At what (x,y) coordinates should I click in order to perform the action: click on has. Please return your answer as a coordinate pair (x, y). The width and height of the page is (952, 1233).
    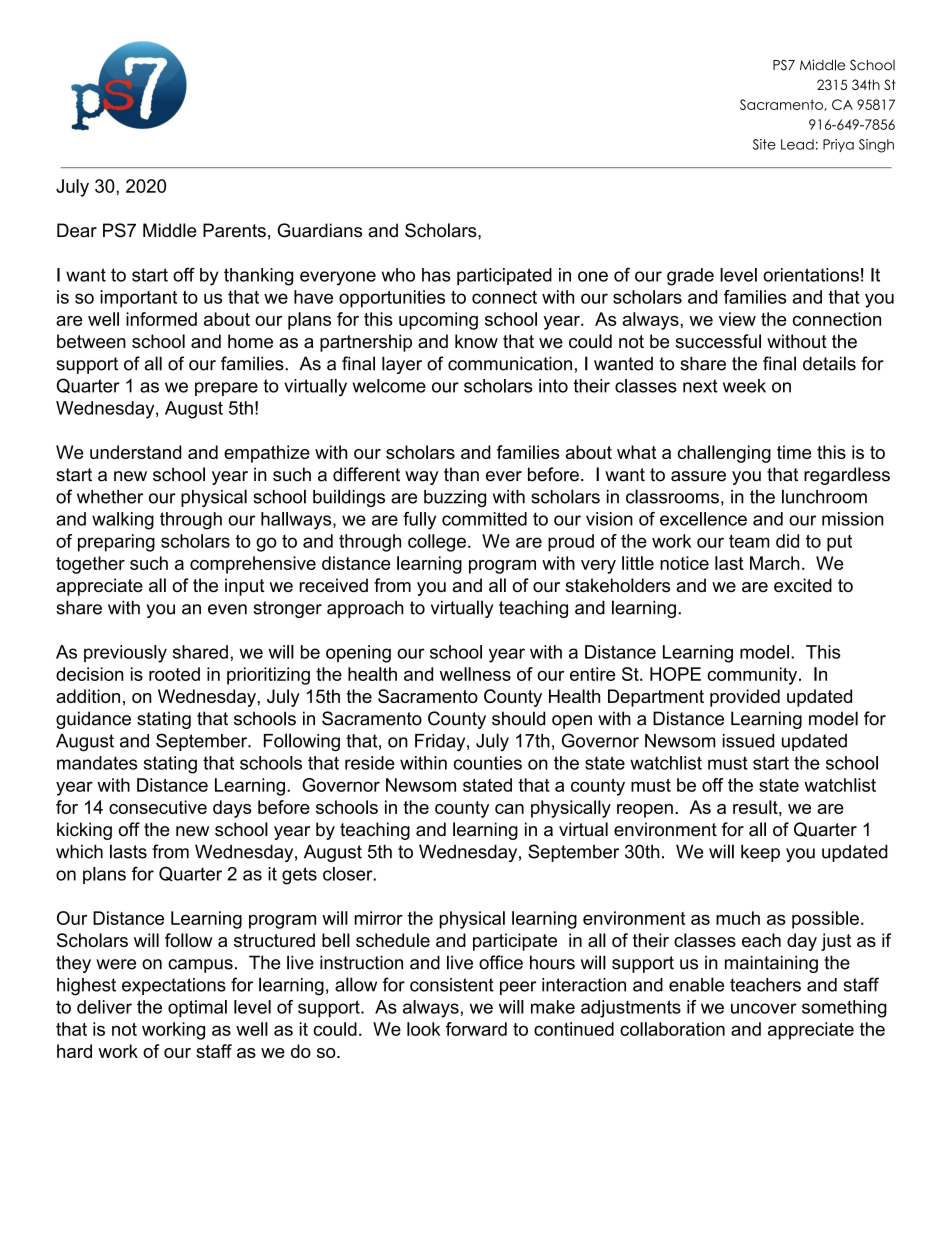
    Looking at the image, I should click on (436, 275).
